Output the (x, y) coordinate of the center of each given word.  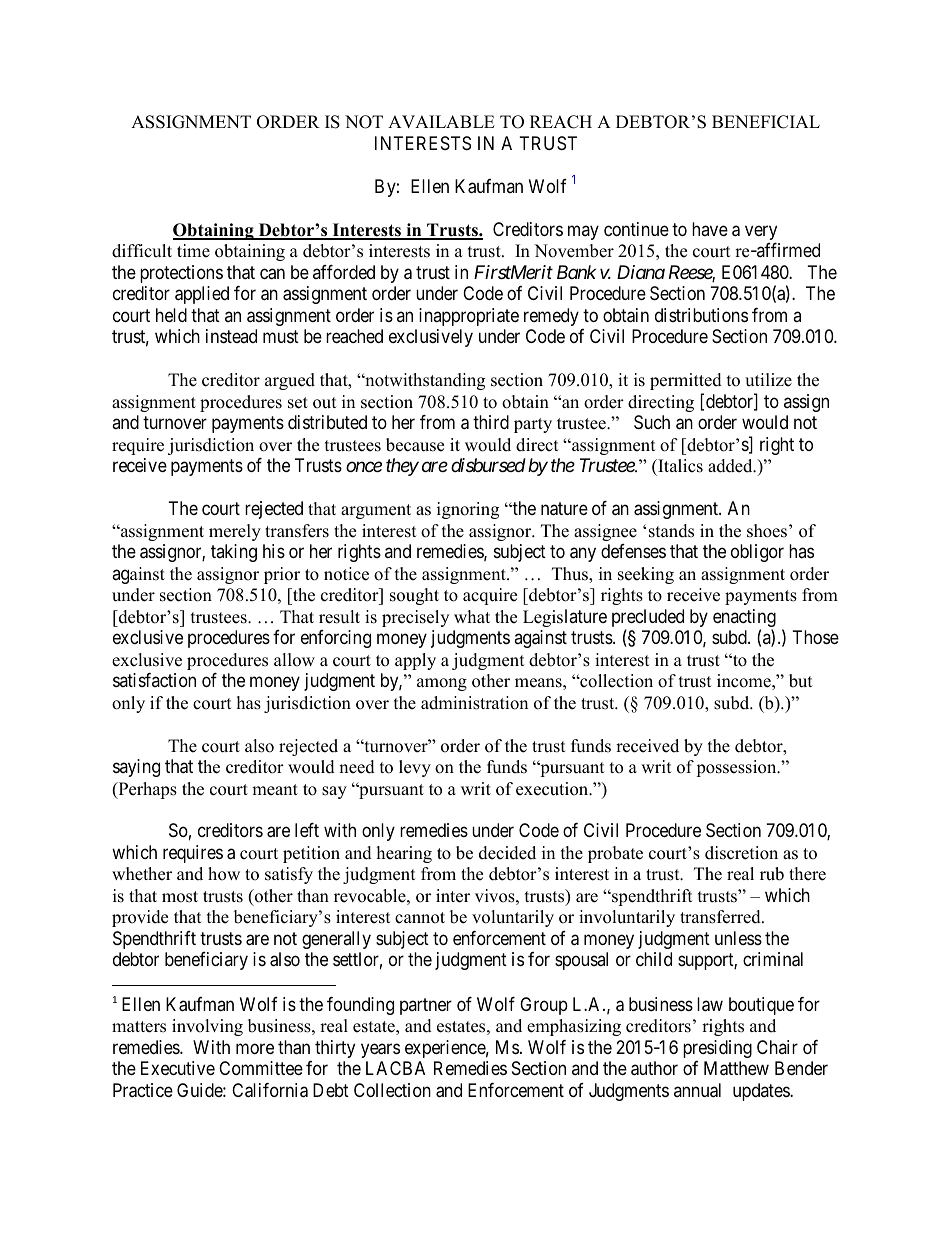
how (224, 874)
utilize (768, 380)
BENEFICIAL (766, 122)
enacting (744, 619)
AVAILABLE (441, 121)
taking (234, 553)
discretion (741, 853)
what (472, 616)
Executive (178, 1068)
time (193, 251)
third (491, 422)
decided (507, 853)
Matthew (736, 1068)
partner (426, 1006)
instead (231, 336)
